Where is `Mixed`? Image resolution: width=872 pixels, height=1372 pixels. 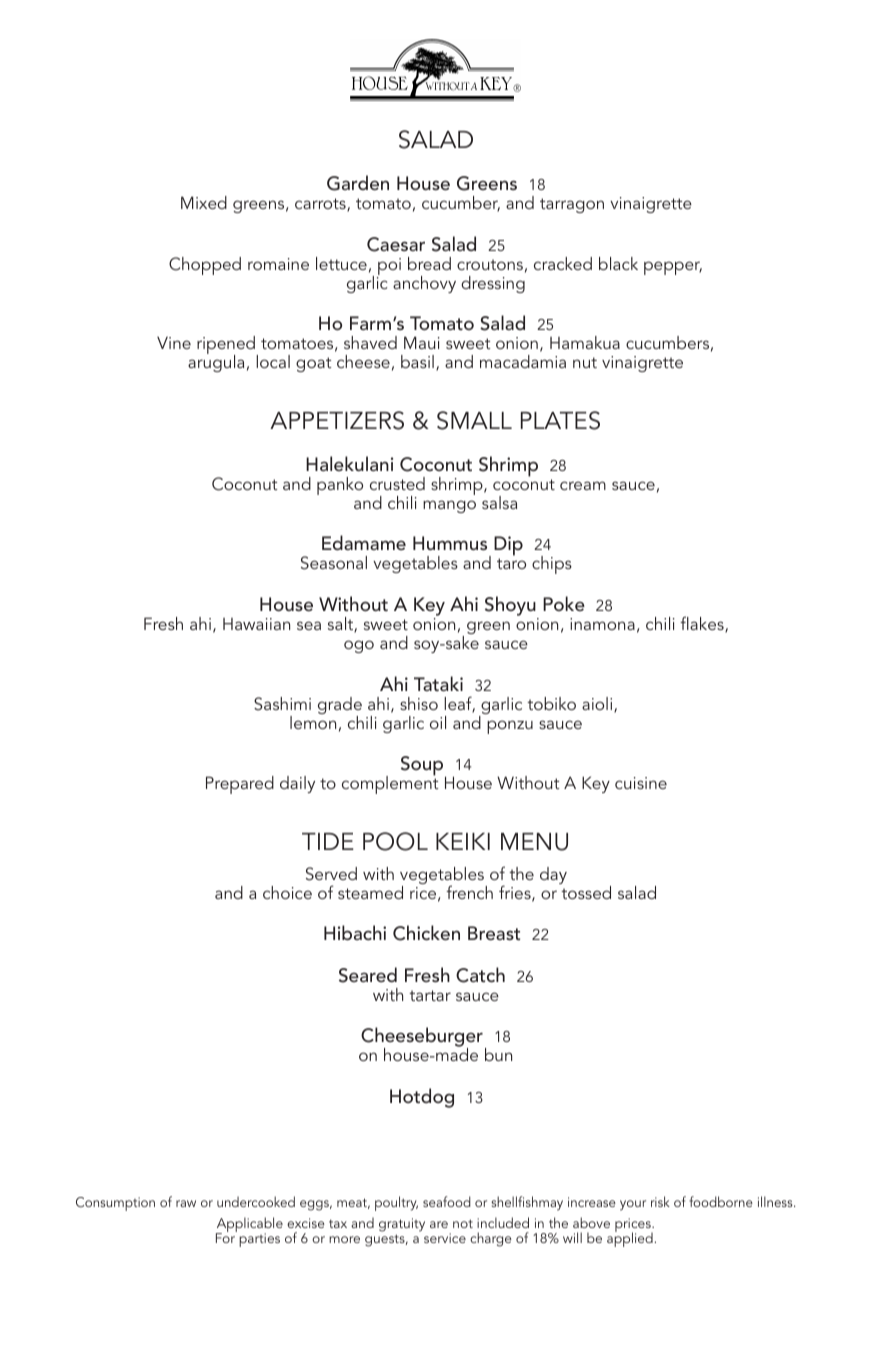 Mixed is located at coordinates (204, 202).
